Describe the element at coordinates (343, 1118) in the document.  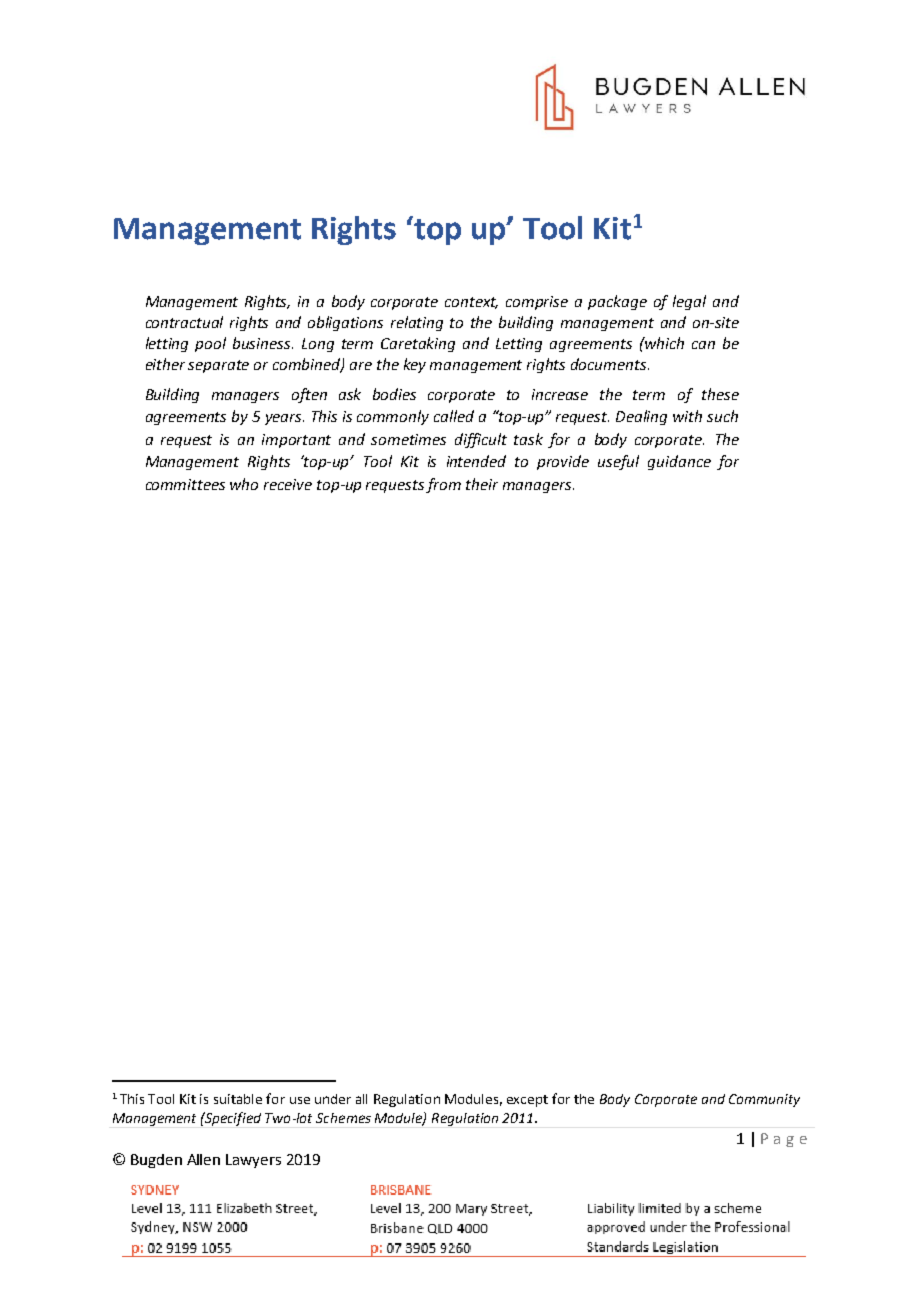
I see `Schemes` at that location.
